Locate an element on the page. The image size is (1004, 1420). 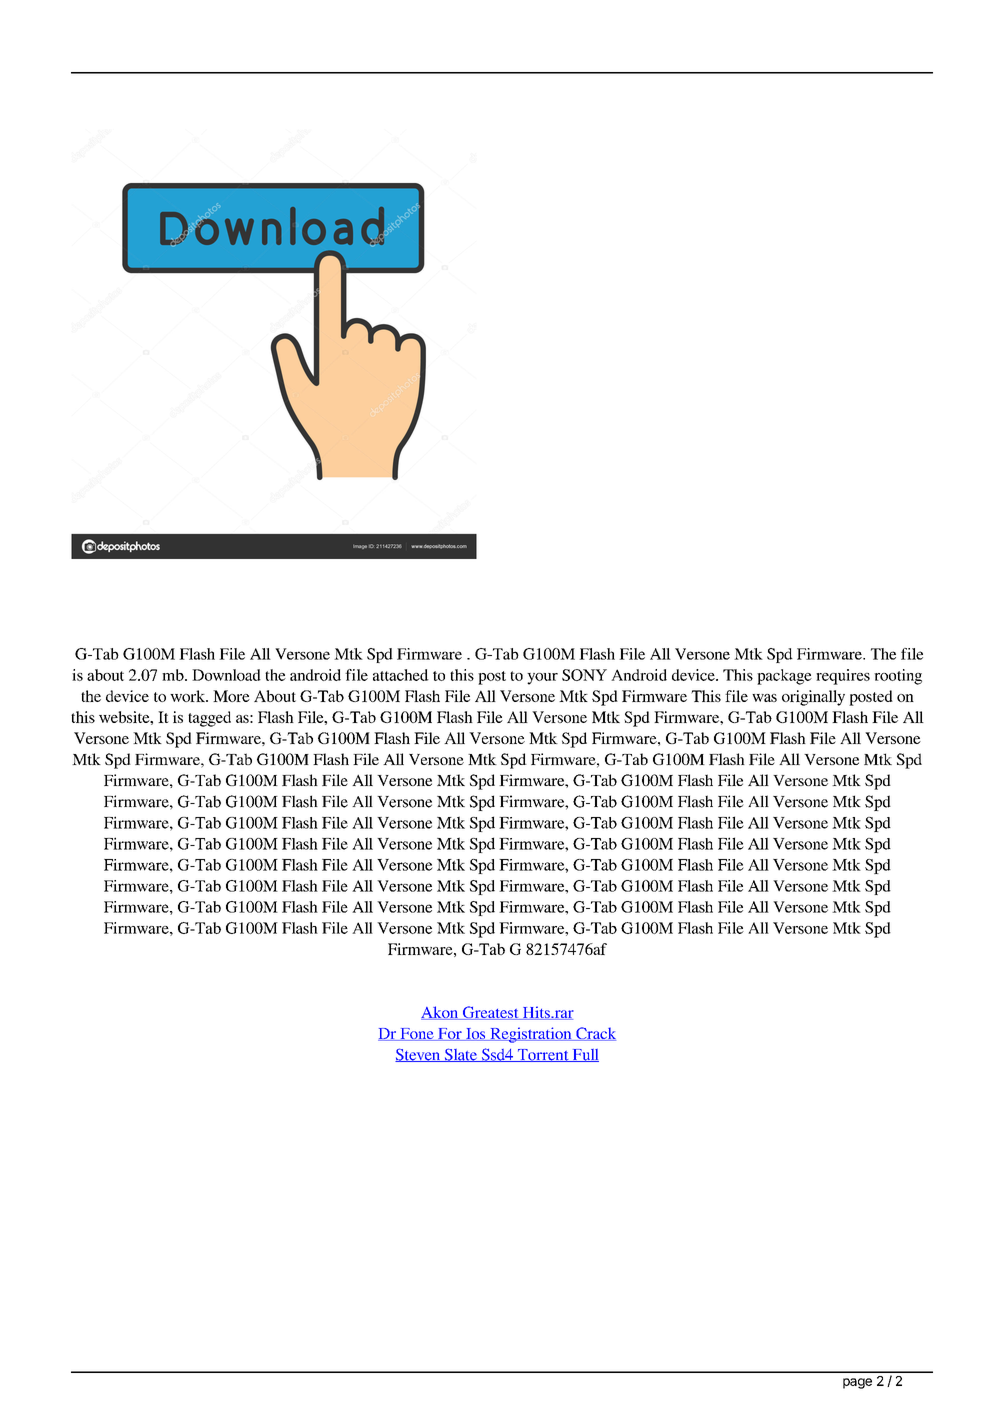
Akon is located at coordinates (441, 1013).
